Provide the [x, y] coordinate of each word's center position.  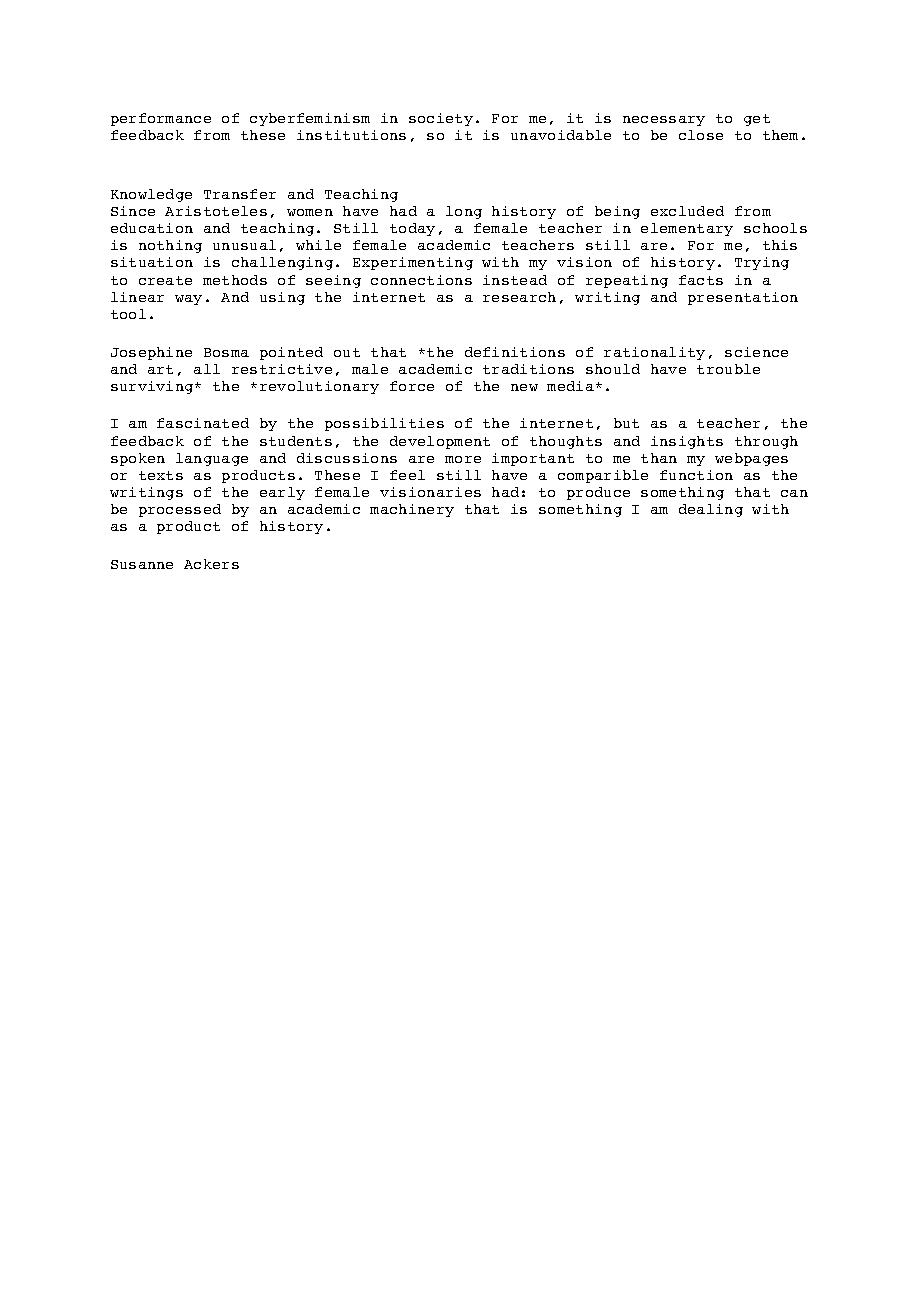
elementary [687, 229]
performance [161, 119]
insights [687, 442]
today [412, 229]
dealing [711, 510]
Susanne [142, 564]
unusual [244, 245]
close [701, 135]
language [212, 459]
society [441, 119]
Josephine [151, 353]
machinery [412, 510]
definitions [515, 352]
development [440, 442]
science [756, 352]
